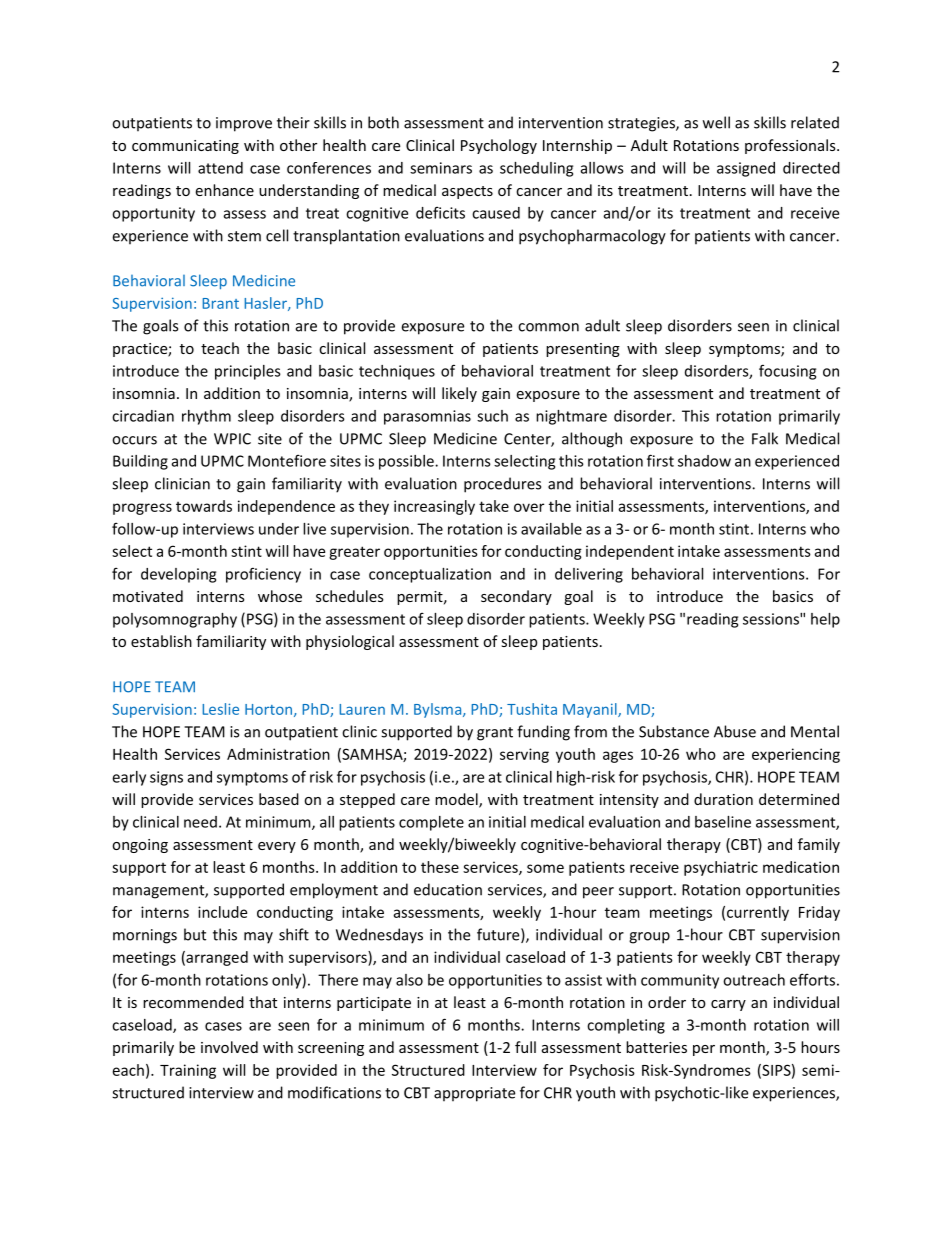 This document has height=1233, width=952. Describe the element at coordinates (825, 620) in the document. I see `help` at that location.
